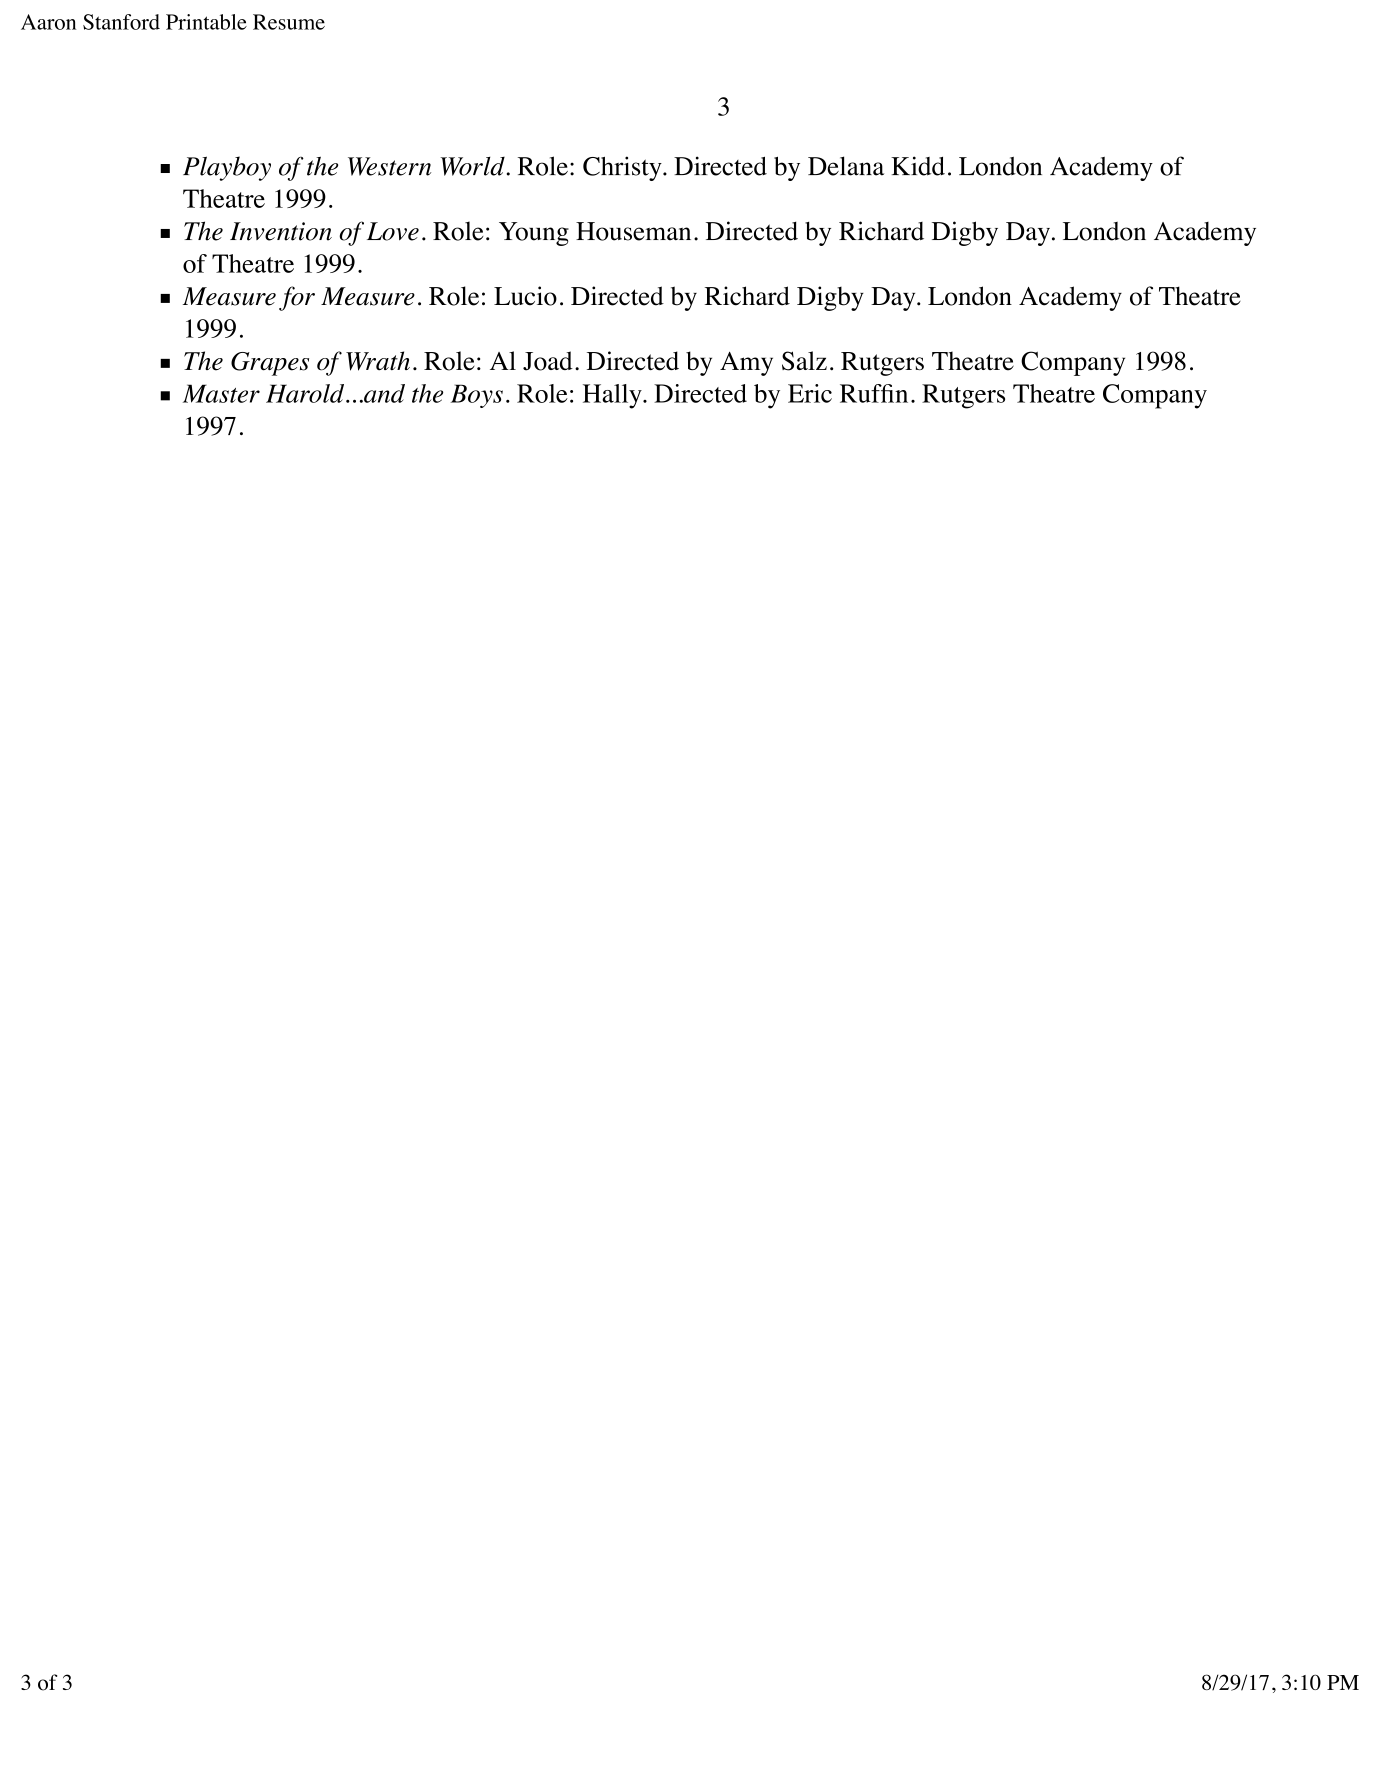  What do you see at coordinates (633, 231) in the document?
I see `Houseman` at bounding box center [633, 231].
